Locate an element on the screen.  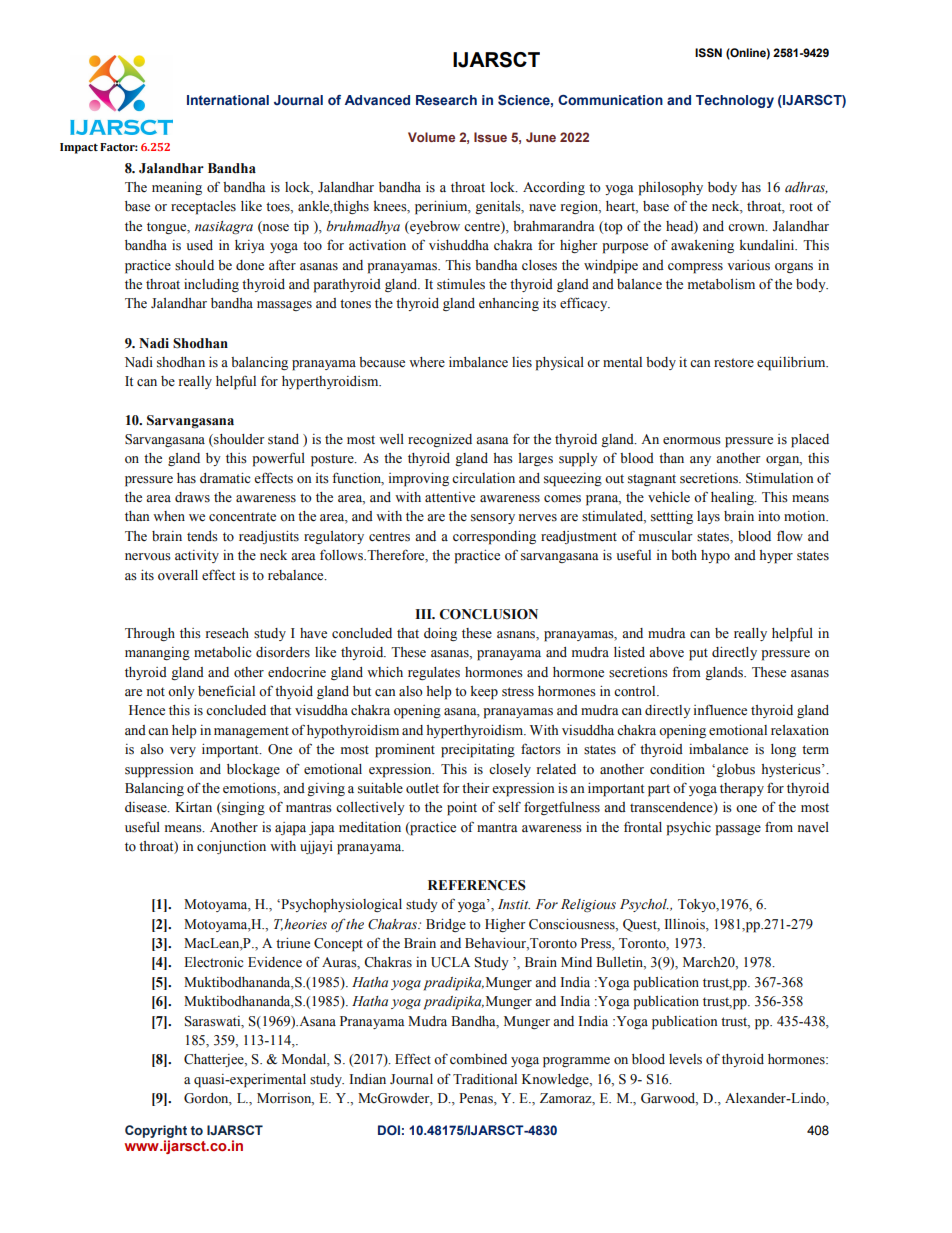
both is located at coordinates (684, 555).
